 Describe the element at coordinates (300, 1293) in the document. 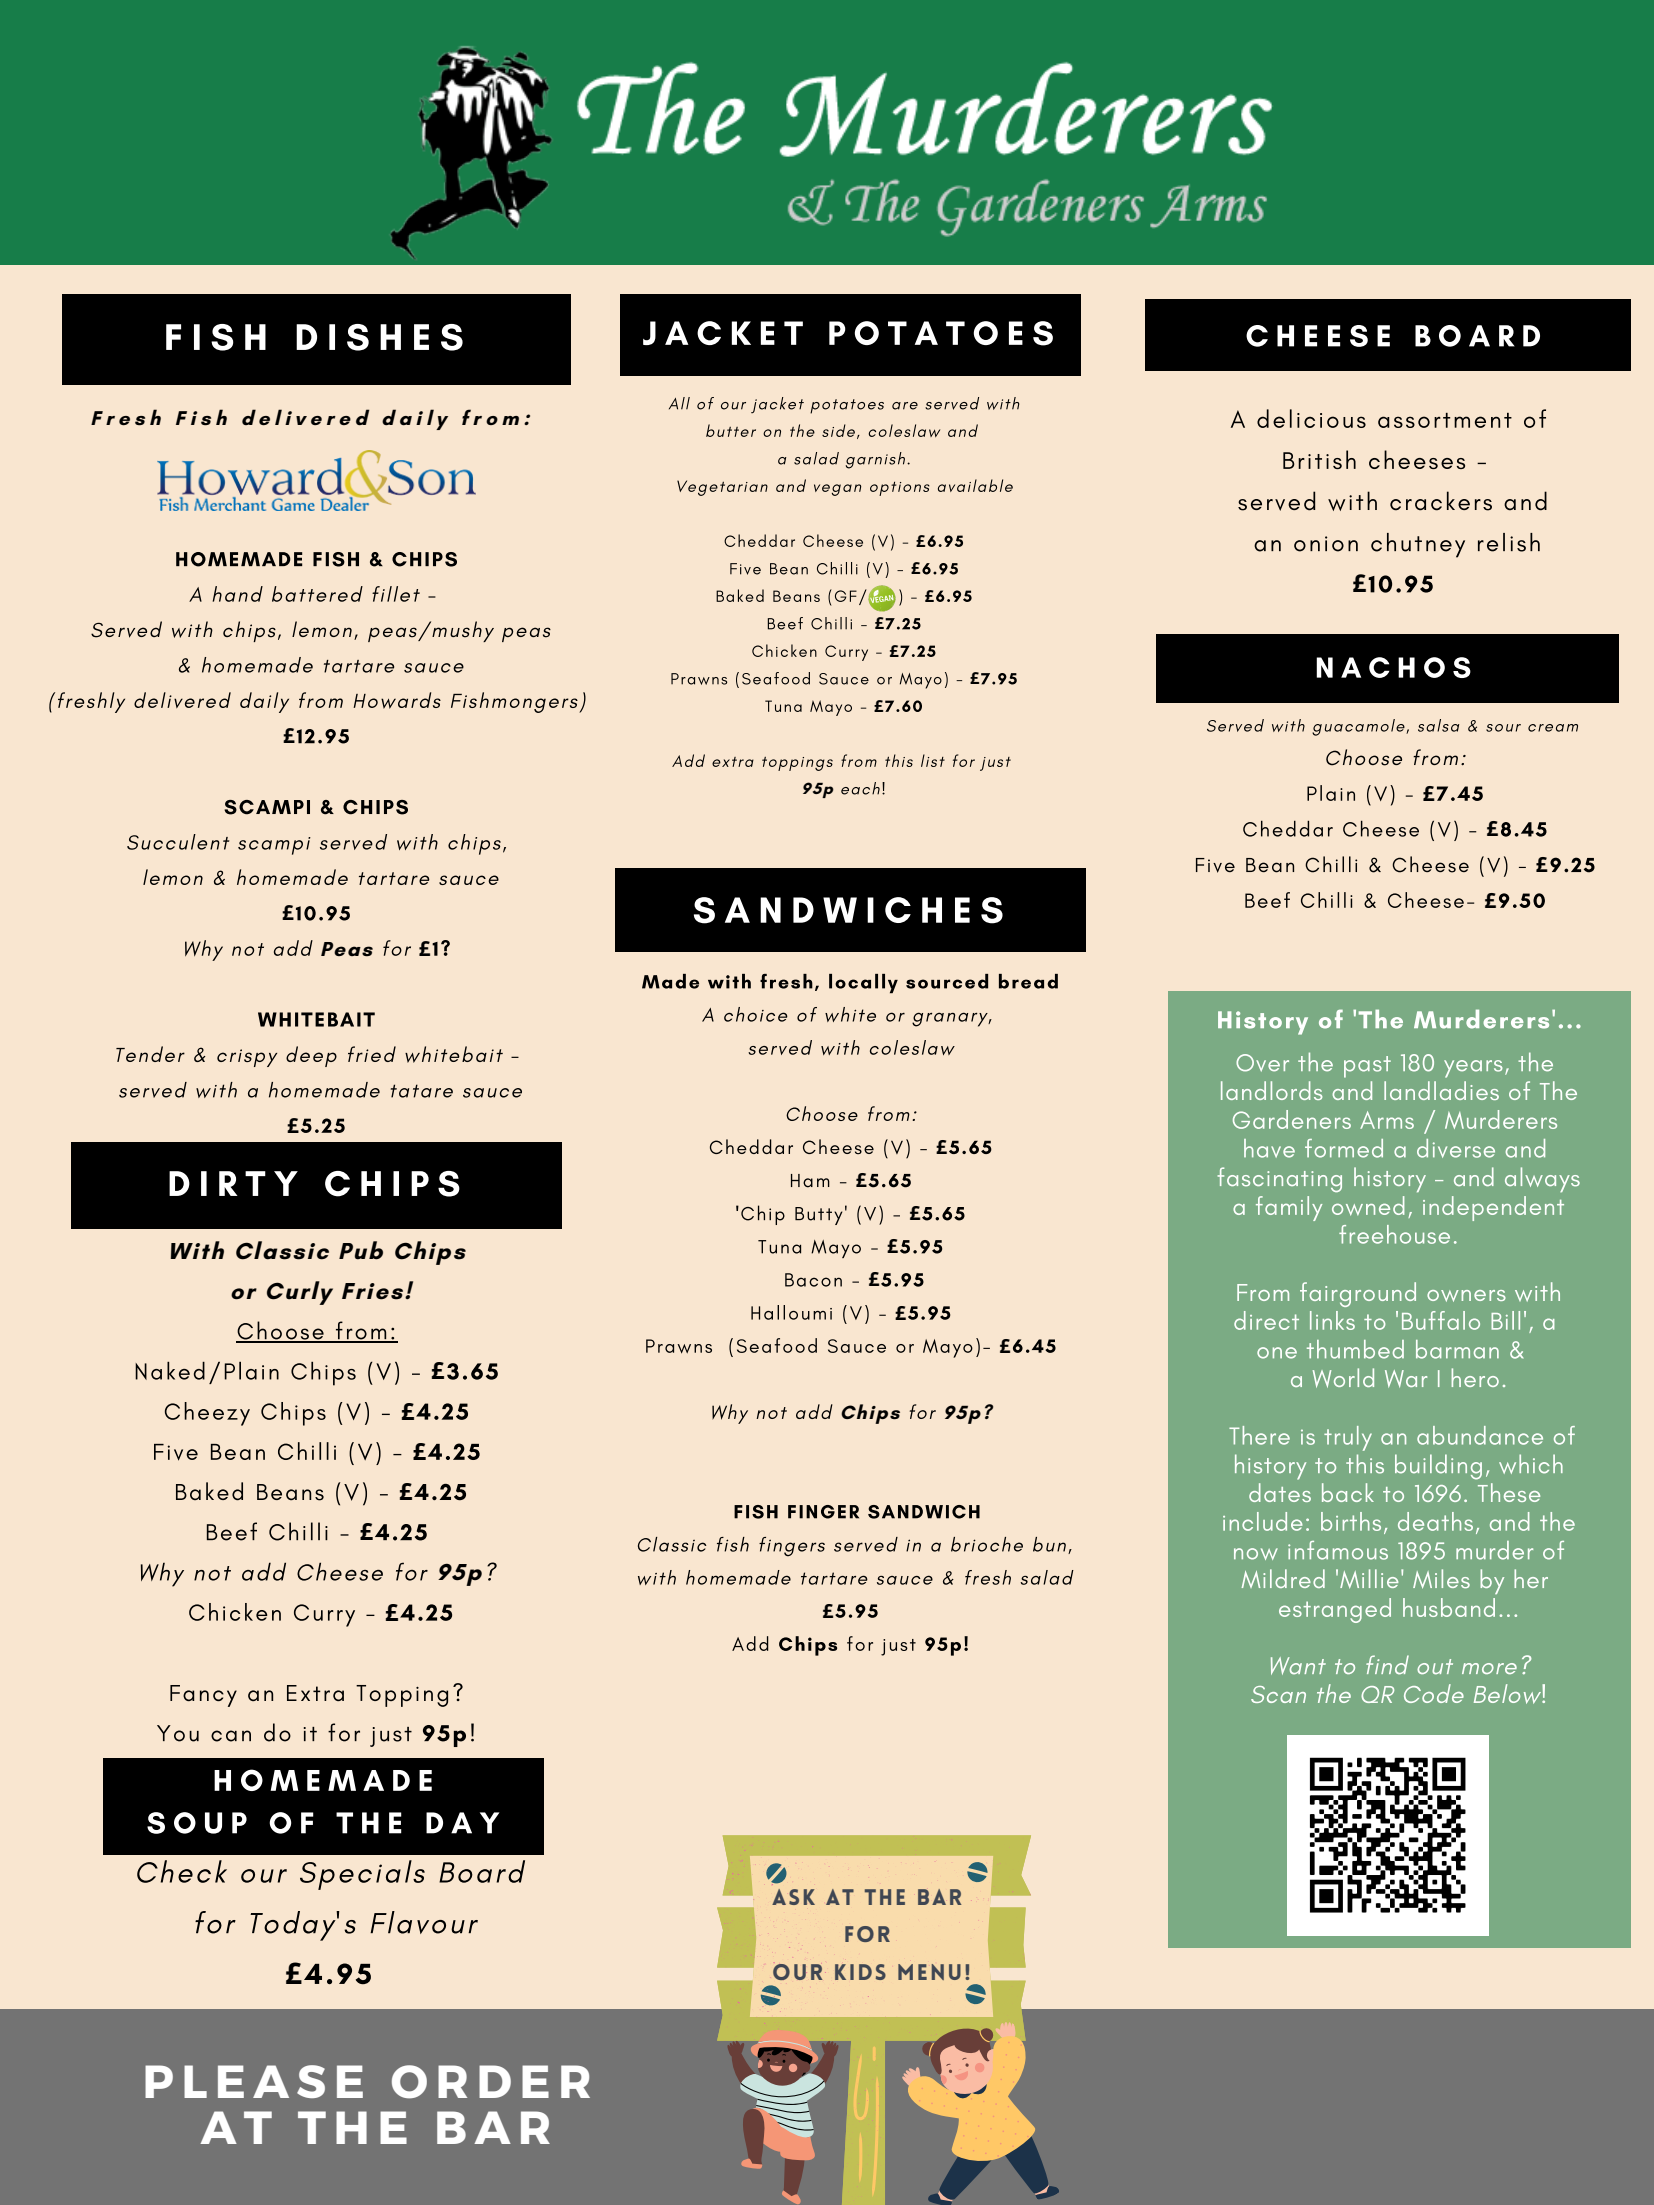

I see `Curly` at that location.
